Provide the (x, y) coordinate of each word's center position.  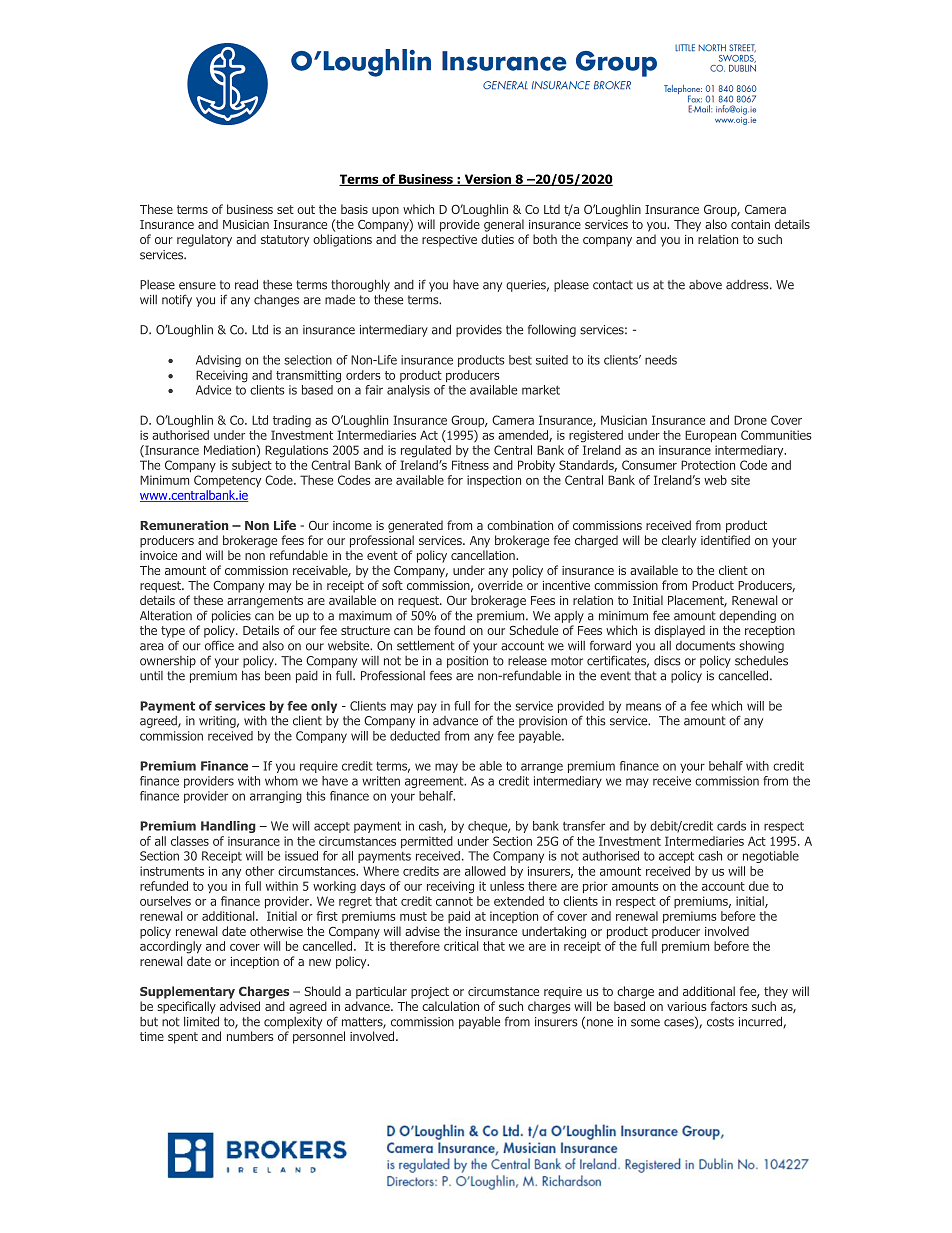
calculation (450, 1006)
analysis (408, 391)
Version (488, 180)
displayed (679, 631)
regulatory (204, 240)
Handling (228, 827)
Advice (213, 390)
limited (201, 1021)
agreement (435, 782)
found (449, 630)
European (710, 436)
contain (750, 224)
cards (731, 826)
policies (231, 617)
